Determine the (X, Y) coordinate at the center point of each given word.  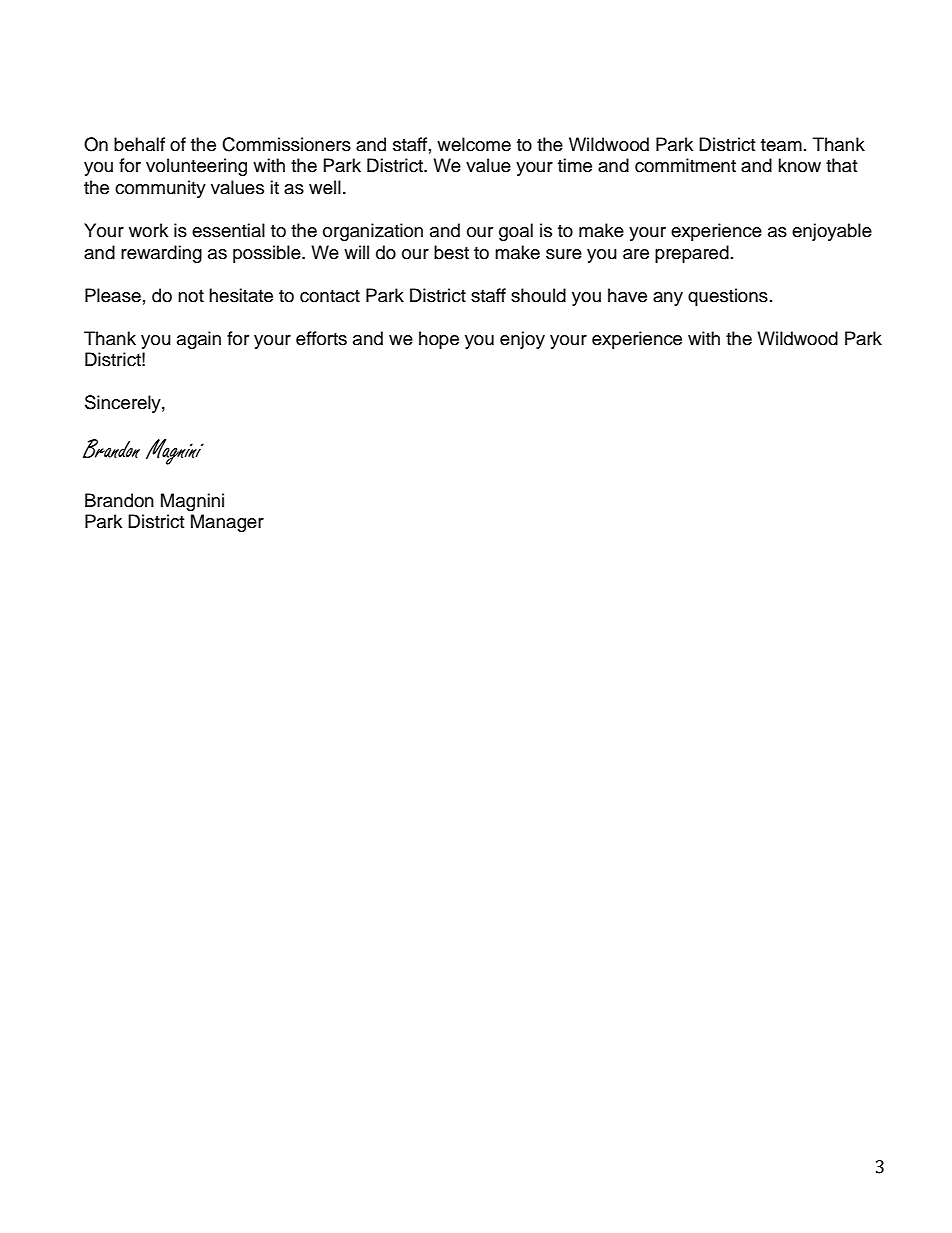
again (199, 340)
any (668, 299)
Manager (227, 523)
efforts (321, 338)
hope (439, 340)
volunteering (196, 167)
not (191, 296)
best (451, 252)
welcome (474, 144)
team (781, 145)
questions (728, 297)
